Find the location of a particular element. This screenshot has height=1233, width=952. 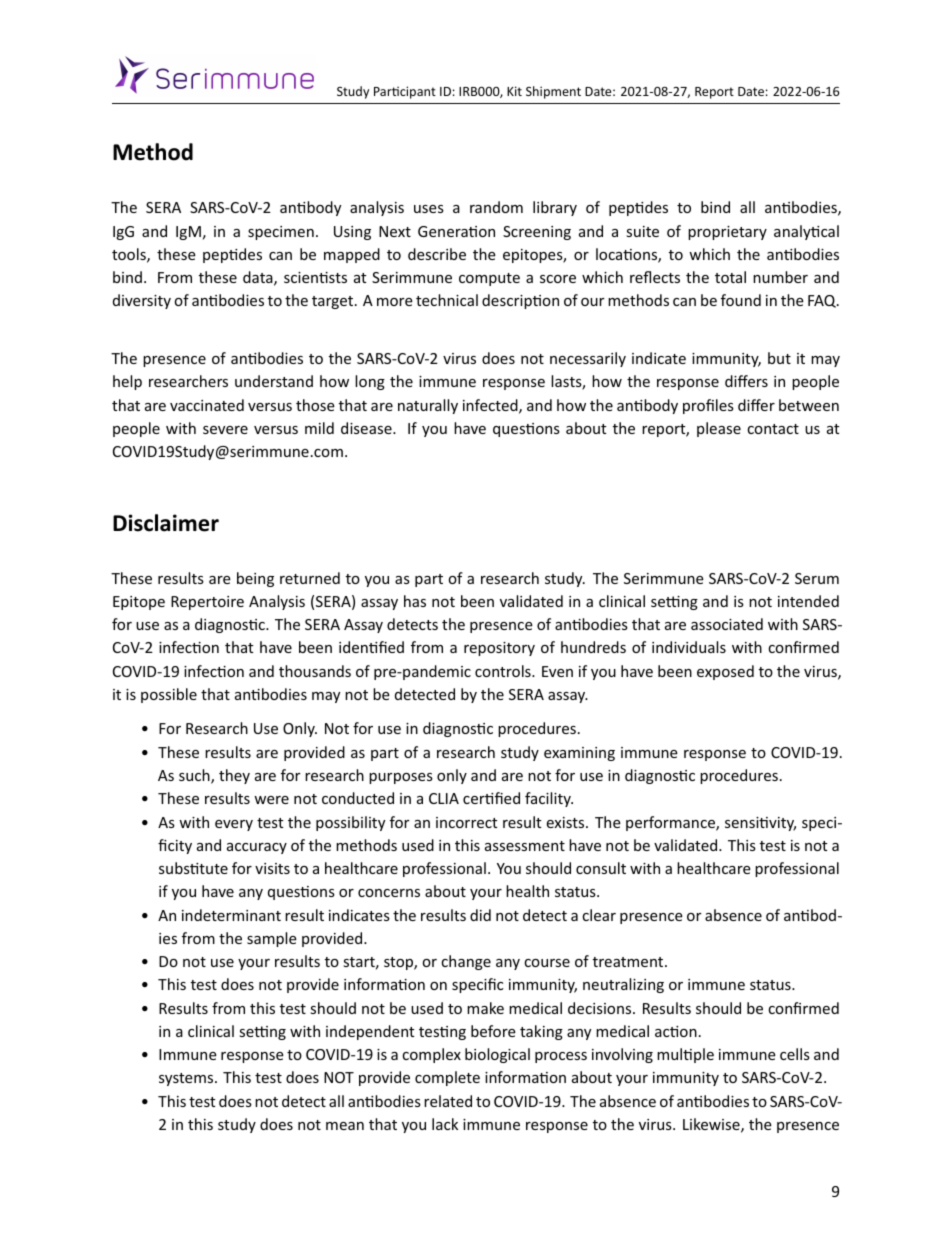

naturally is located at coordinates (428, 406).
